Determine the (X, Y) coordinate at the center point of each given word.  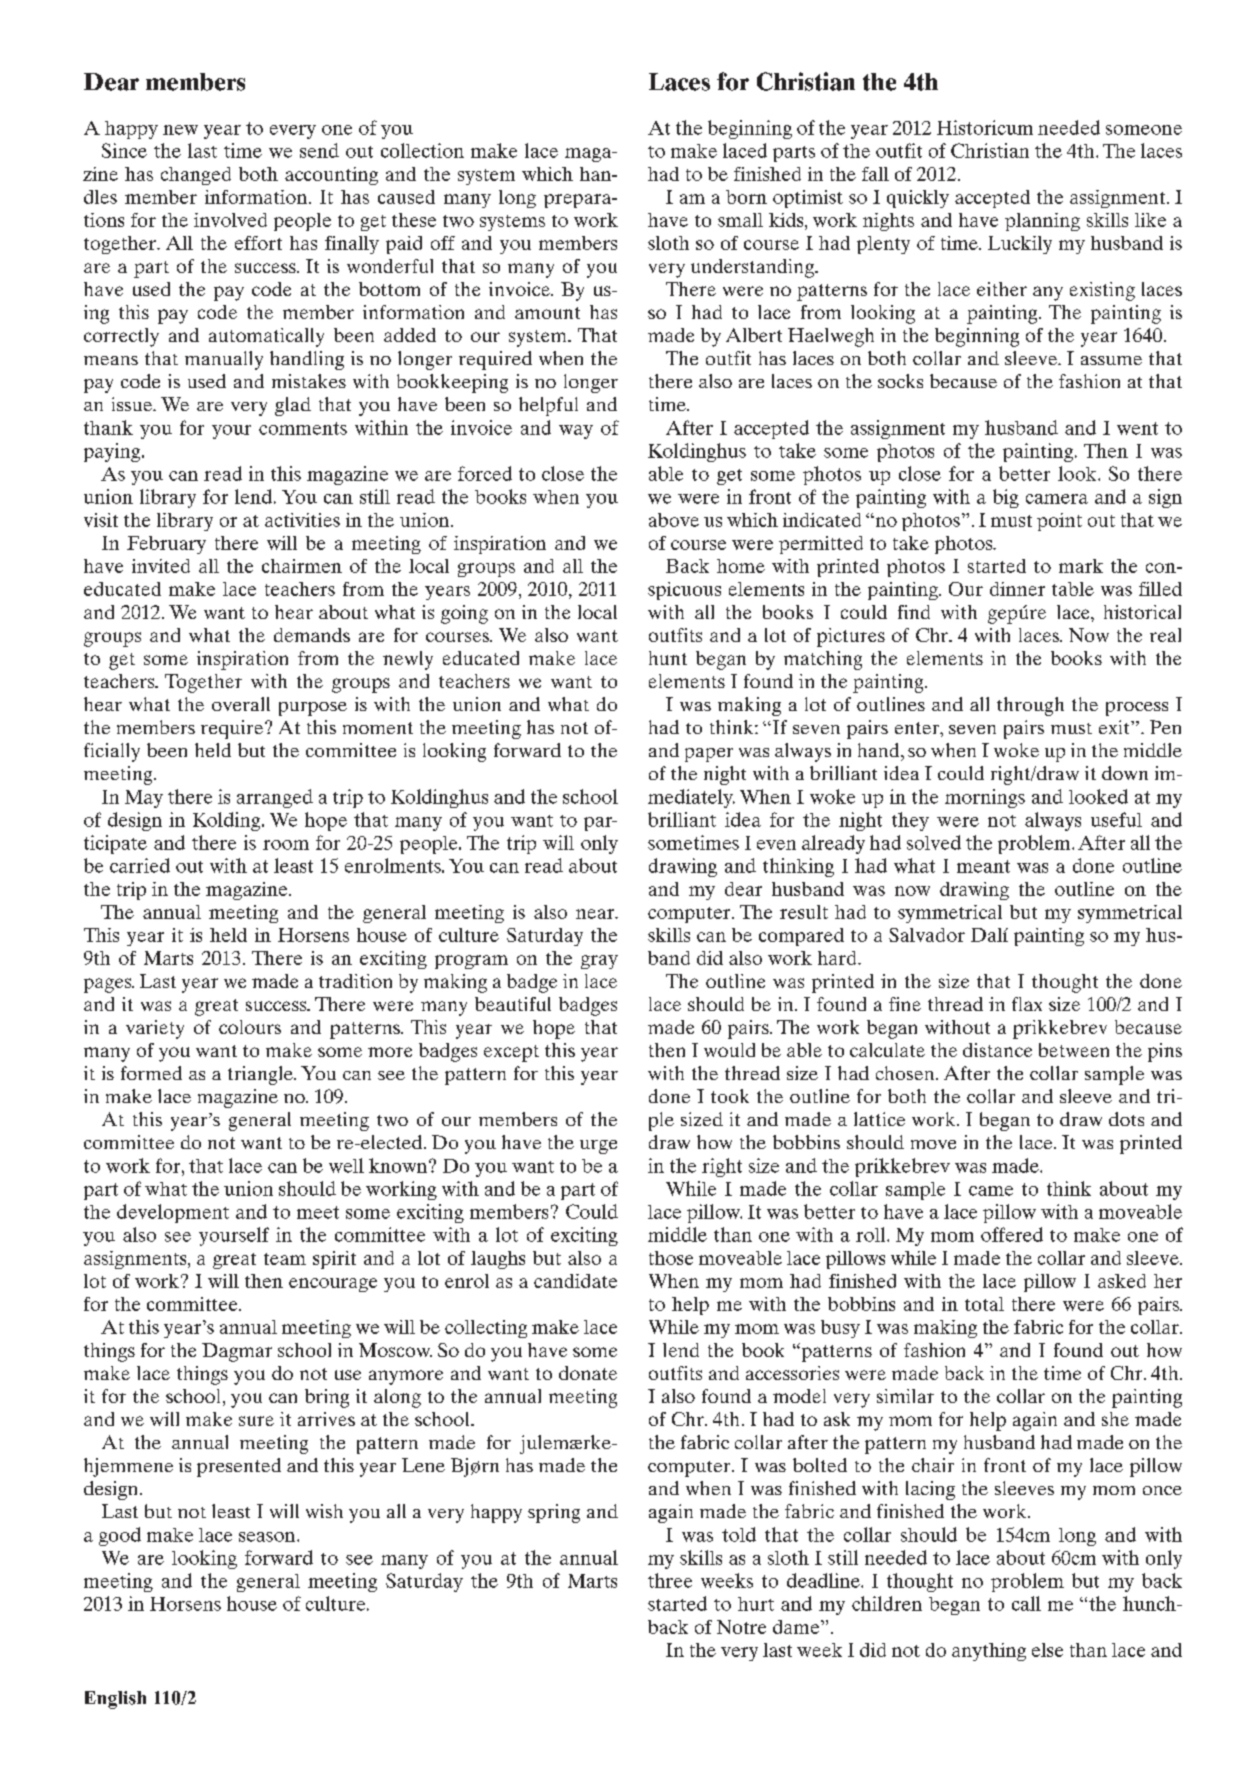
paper (709, 755)
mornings (985, 798)
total (984, 1304)
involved (230, 220)
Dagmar (237, 1352)
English (115, 1700)
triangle (261, 1075)
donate (588, 1373)
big (1006, 498)
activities (302, 520)
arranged (275, 798)
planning (1042, 222)
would (729, 1050)
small (740, 220)
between (1074, 1050)
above (674, 520)
